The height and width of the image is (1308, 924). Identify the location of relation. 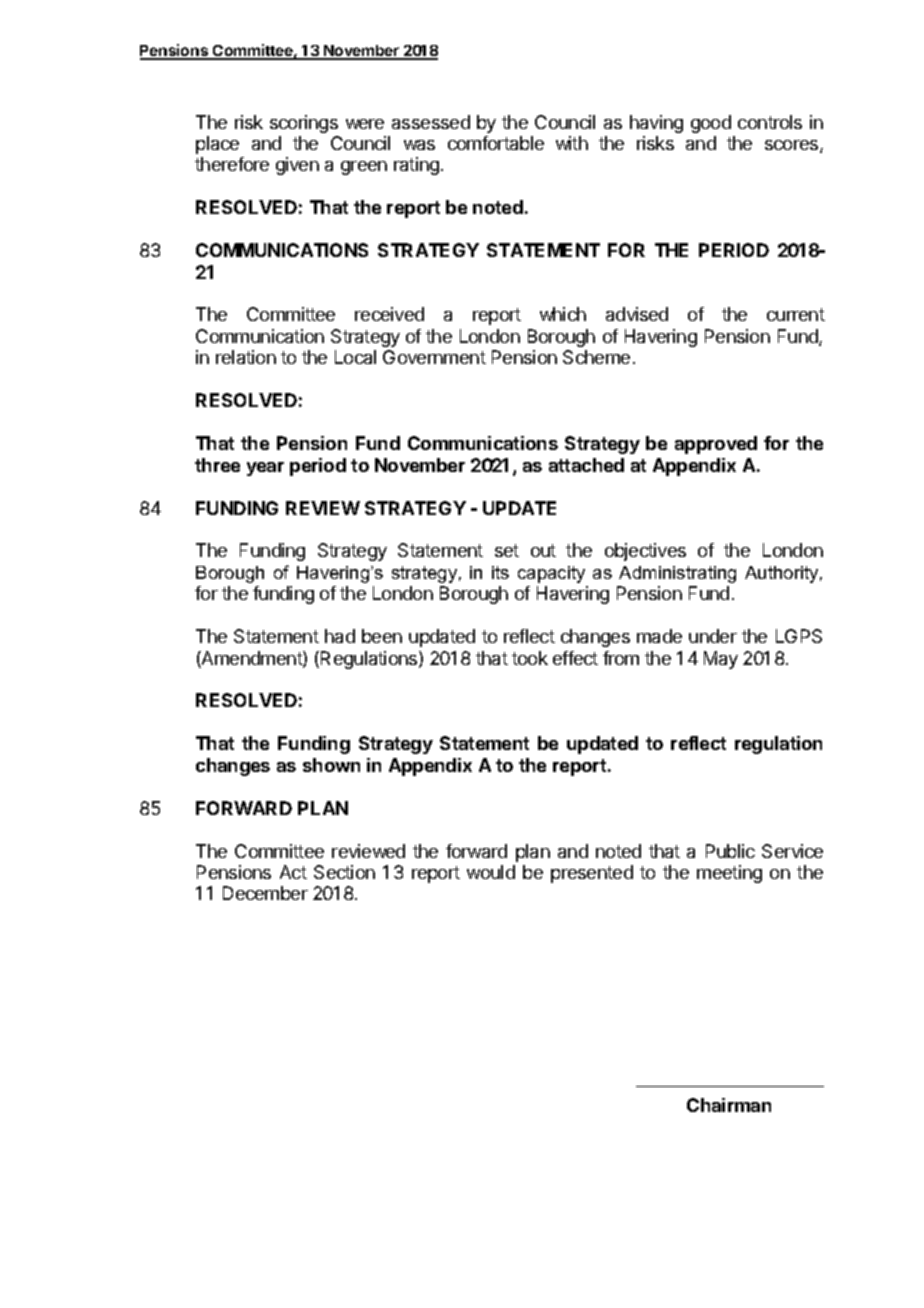
(246, 357).
